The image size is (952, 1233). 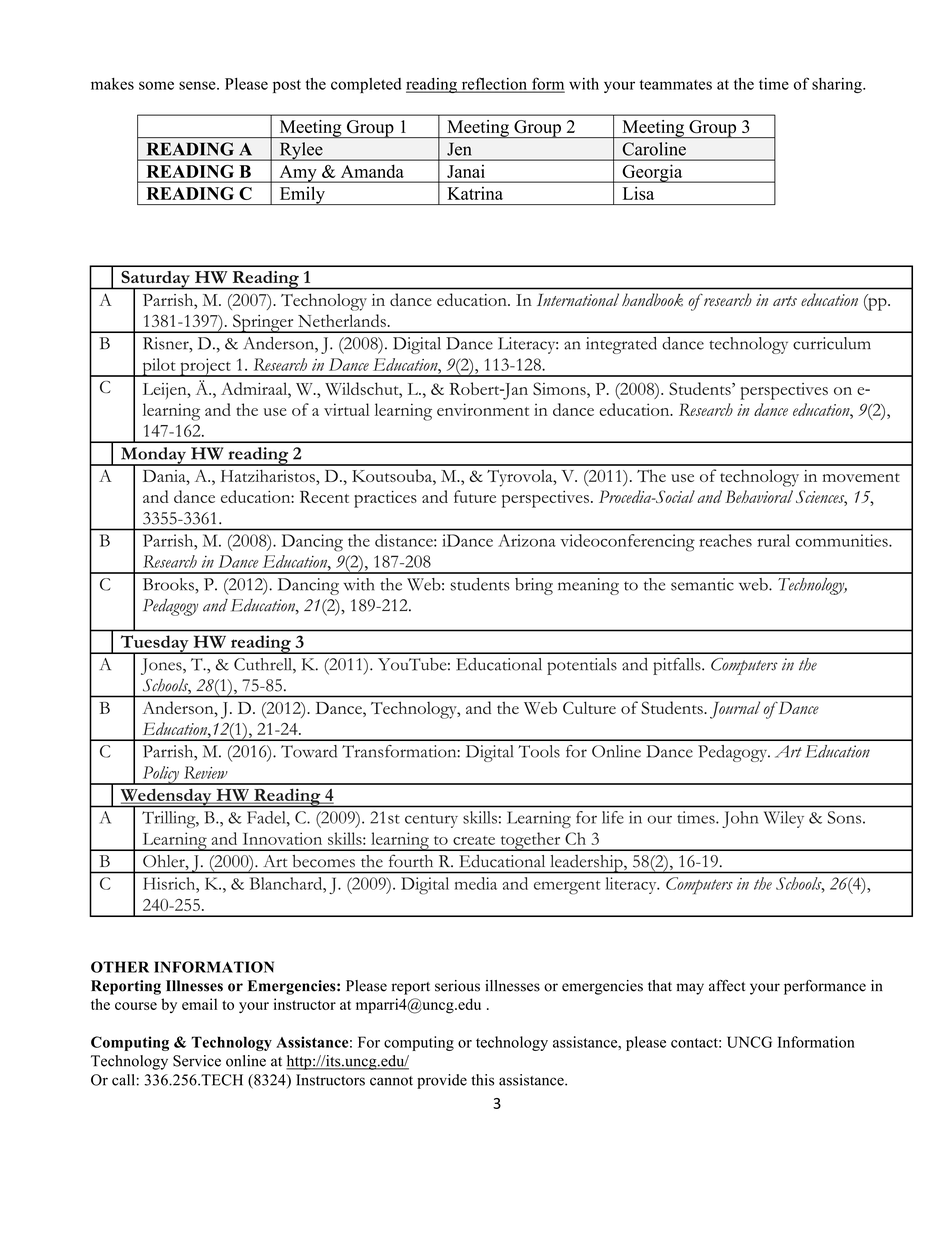 What do you see at coordinates (482, 1080) in the image?
I see `this` at bounding box center [482, 1080].
